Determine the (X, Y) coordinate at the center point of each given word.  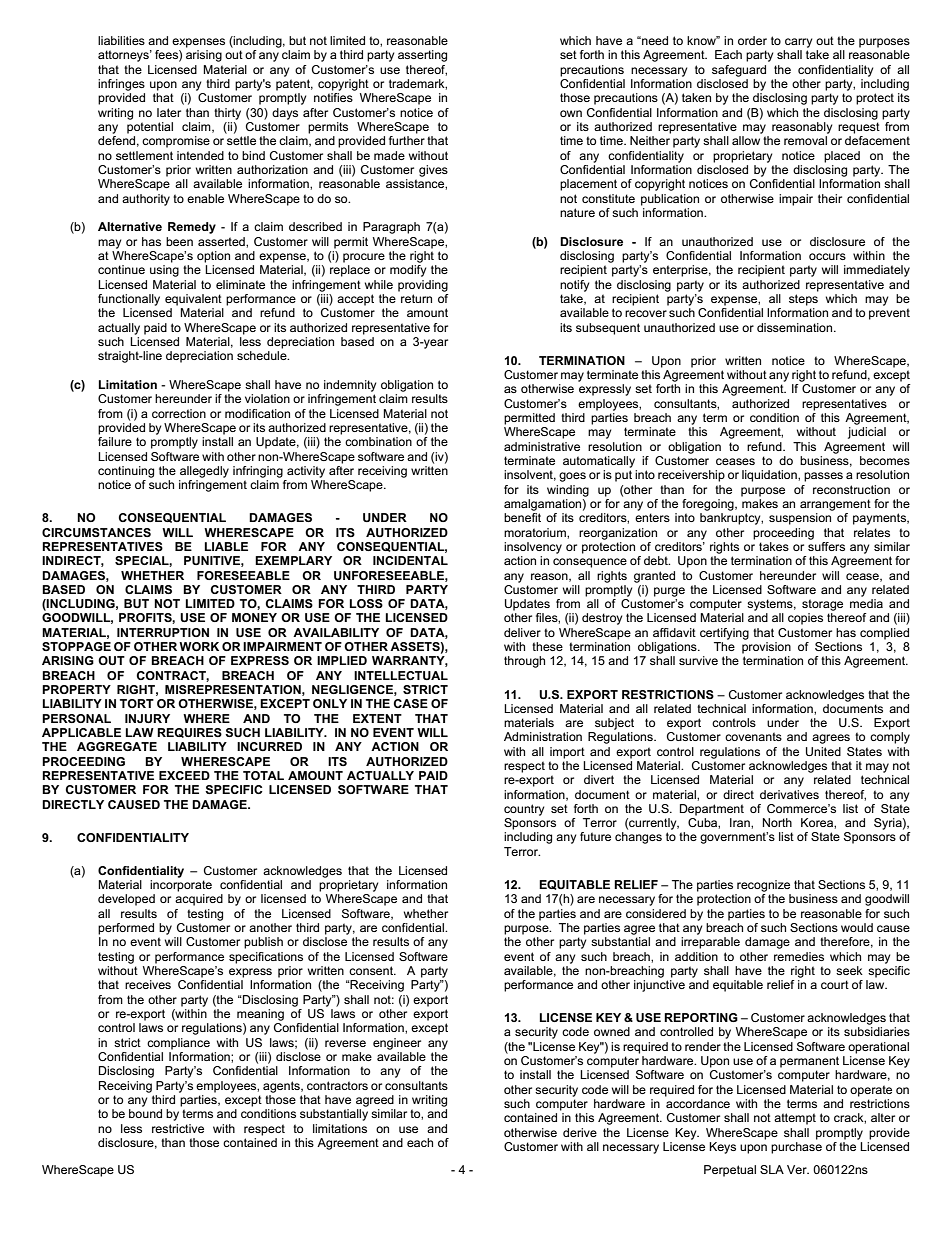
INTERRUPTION (163, 632)
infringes (121, 85)
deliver (522, 632)
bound (145, 1113)
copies (805, 619)
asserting (422, 56)
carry (798, 43)
